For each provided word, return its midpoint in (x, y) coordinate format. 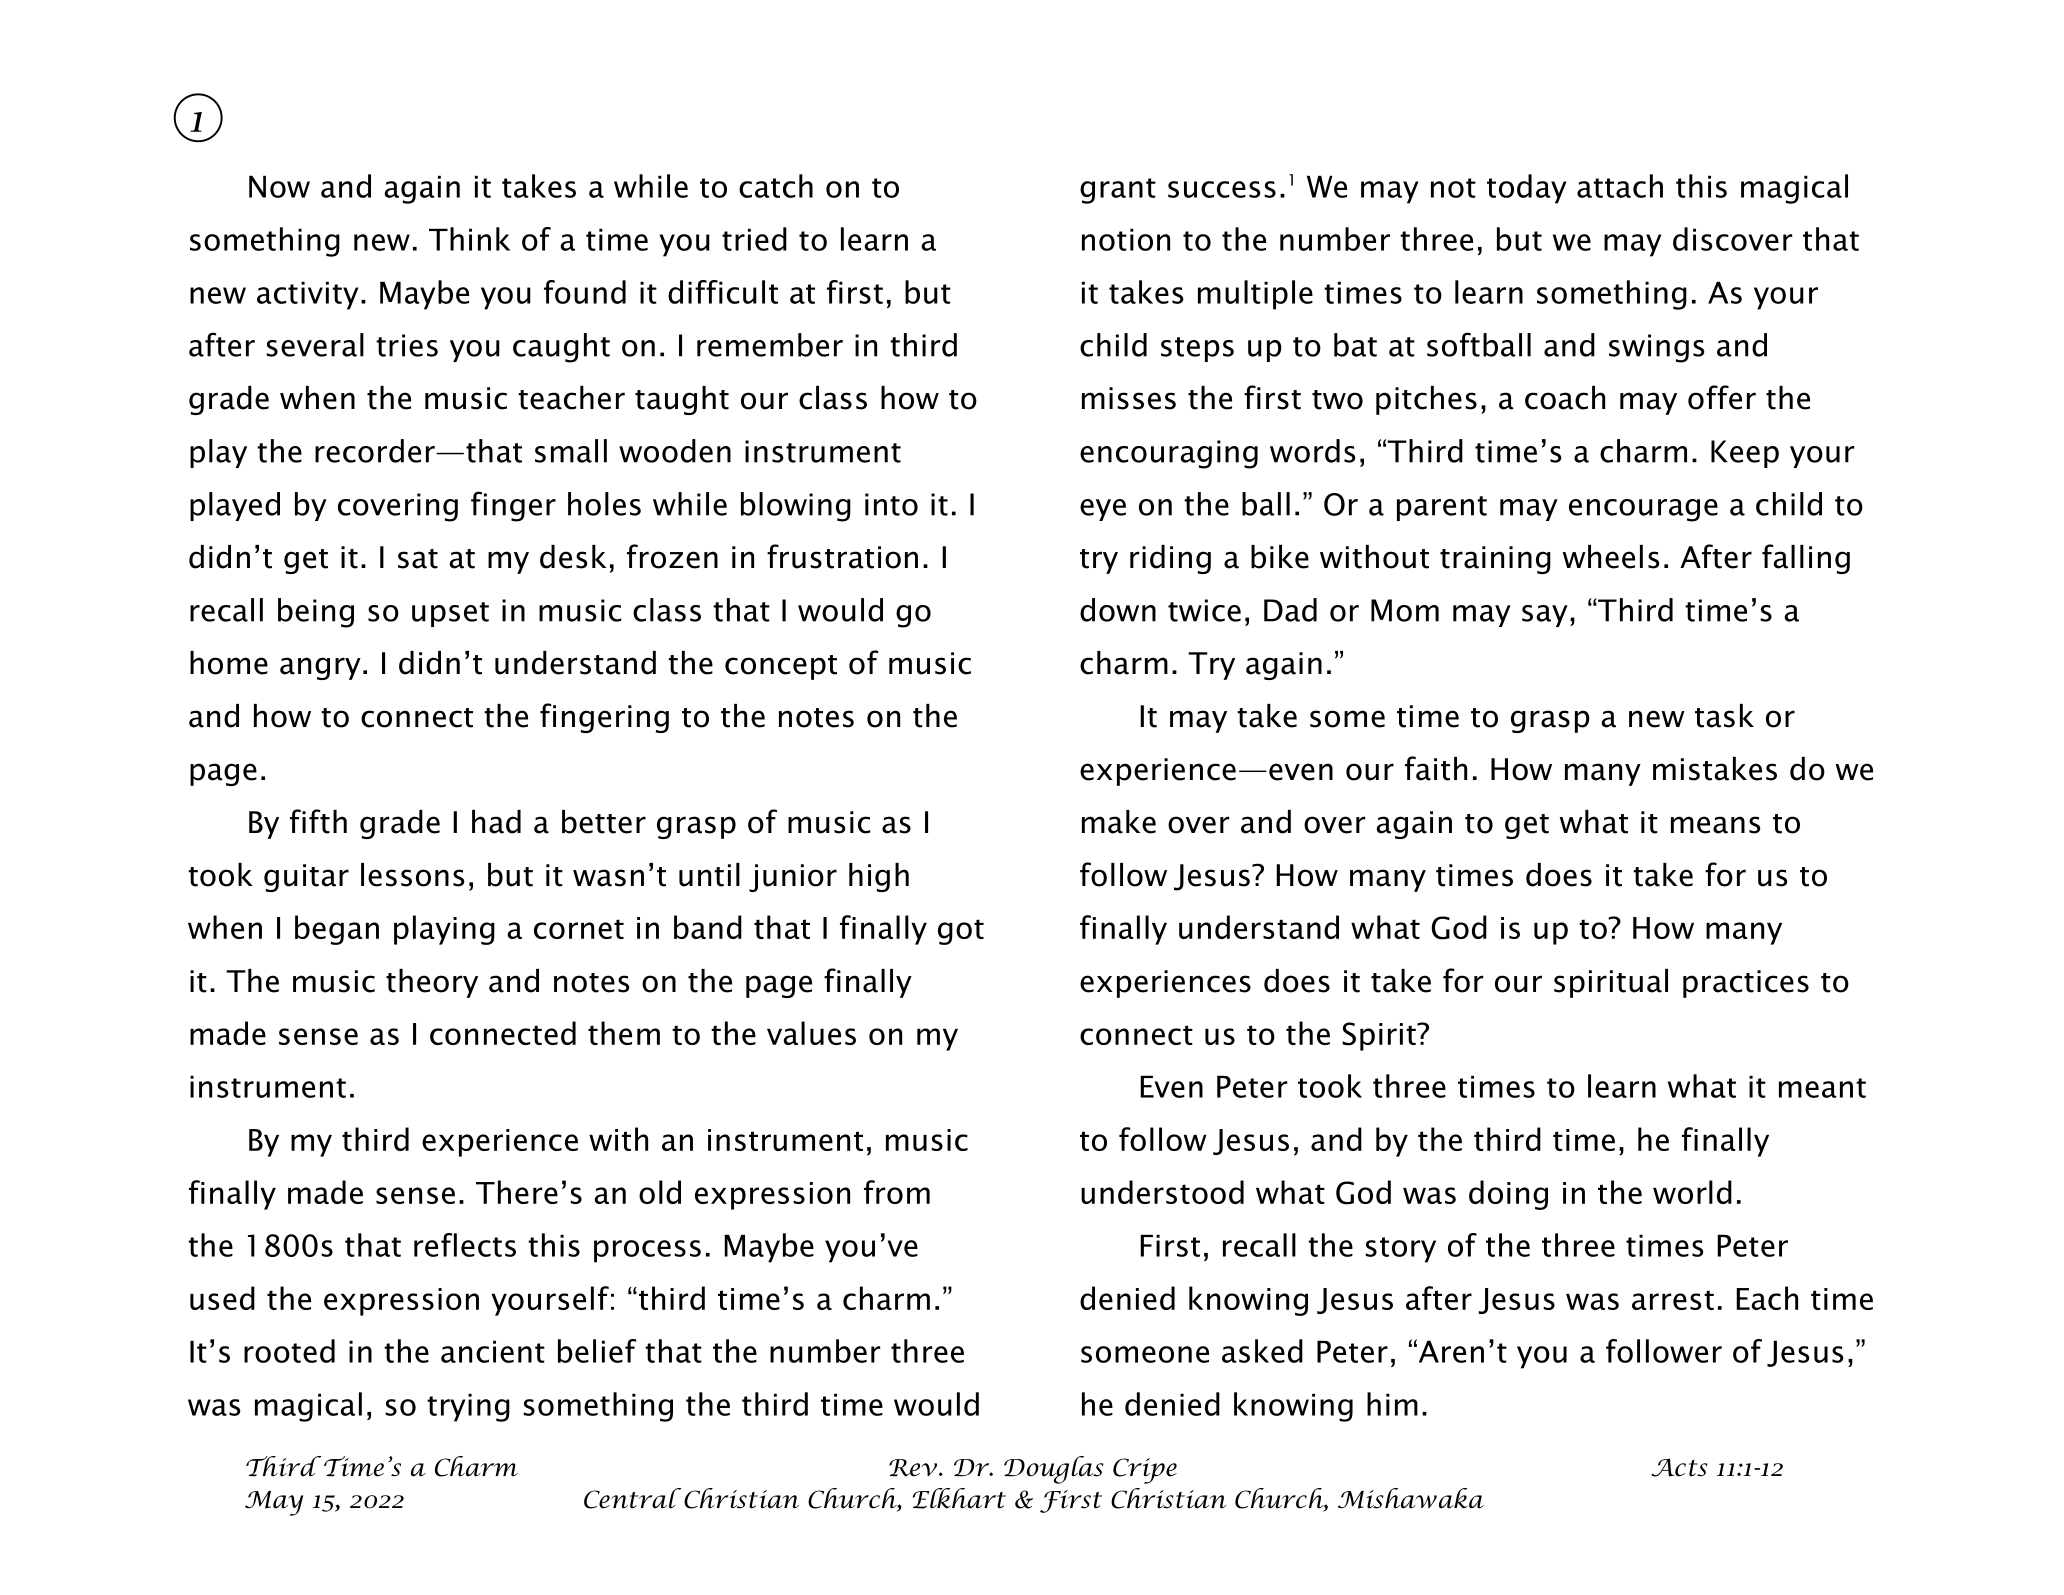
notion (1126, 239)
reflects (465, 1245)
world (1692, 1192)
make (1119, 822)
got (961, 932)
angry (320, 668)
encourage (1643, 510)
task (1724, 716)
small (571, 451)
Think (469, 239)
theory (432, 983)
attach (1620, 186)
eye (1103, 510)
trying (468, 1407)
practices (1746, 984)
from (897, 1192)
